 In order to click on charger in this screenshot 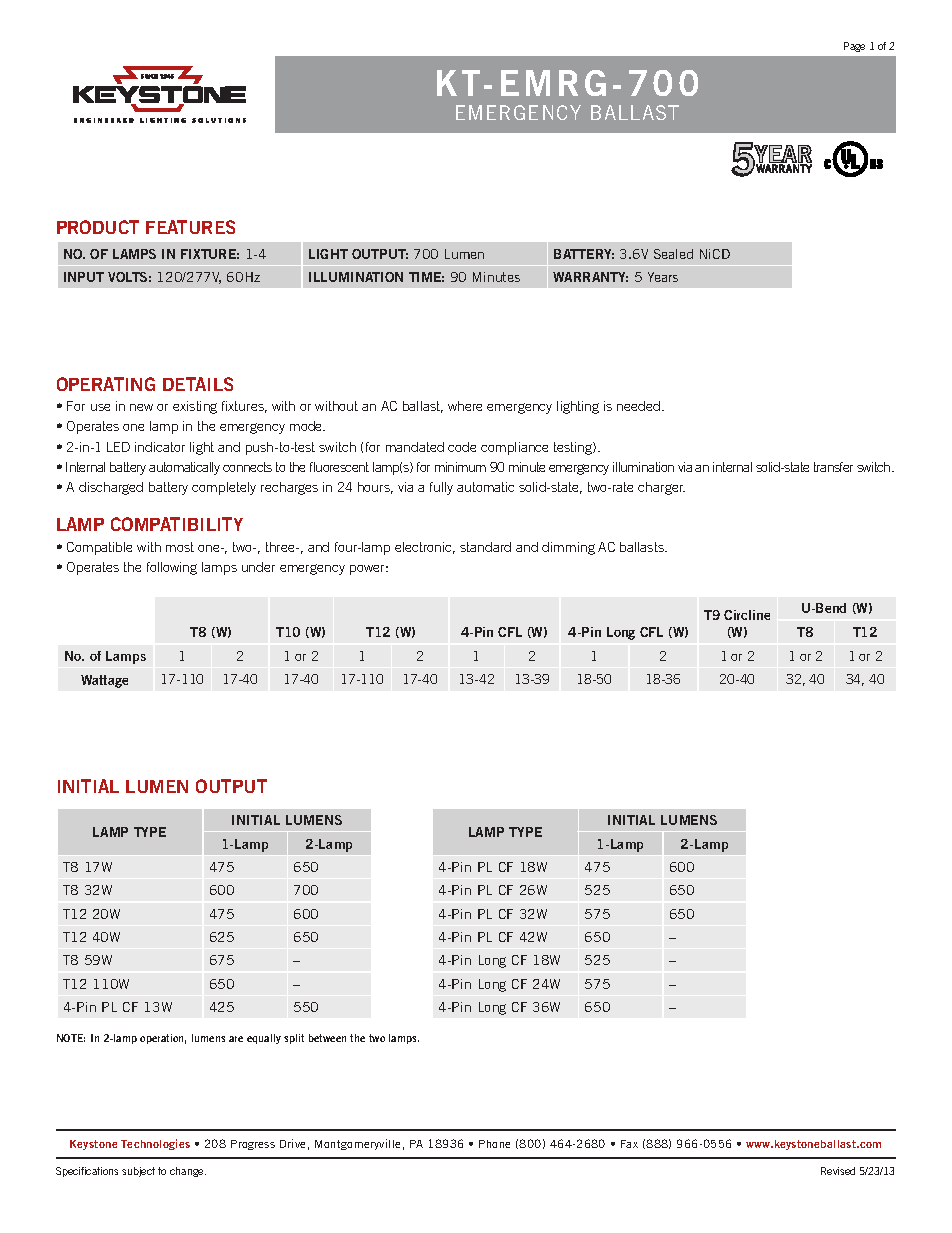, I will do `click(661, 488)`.
